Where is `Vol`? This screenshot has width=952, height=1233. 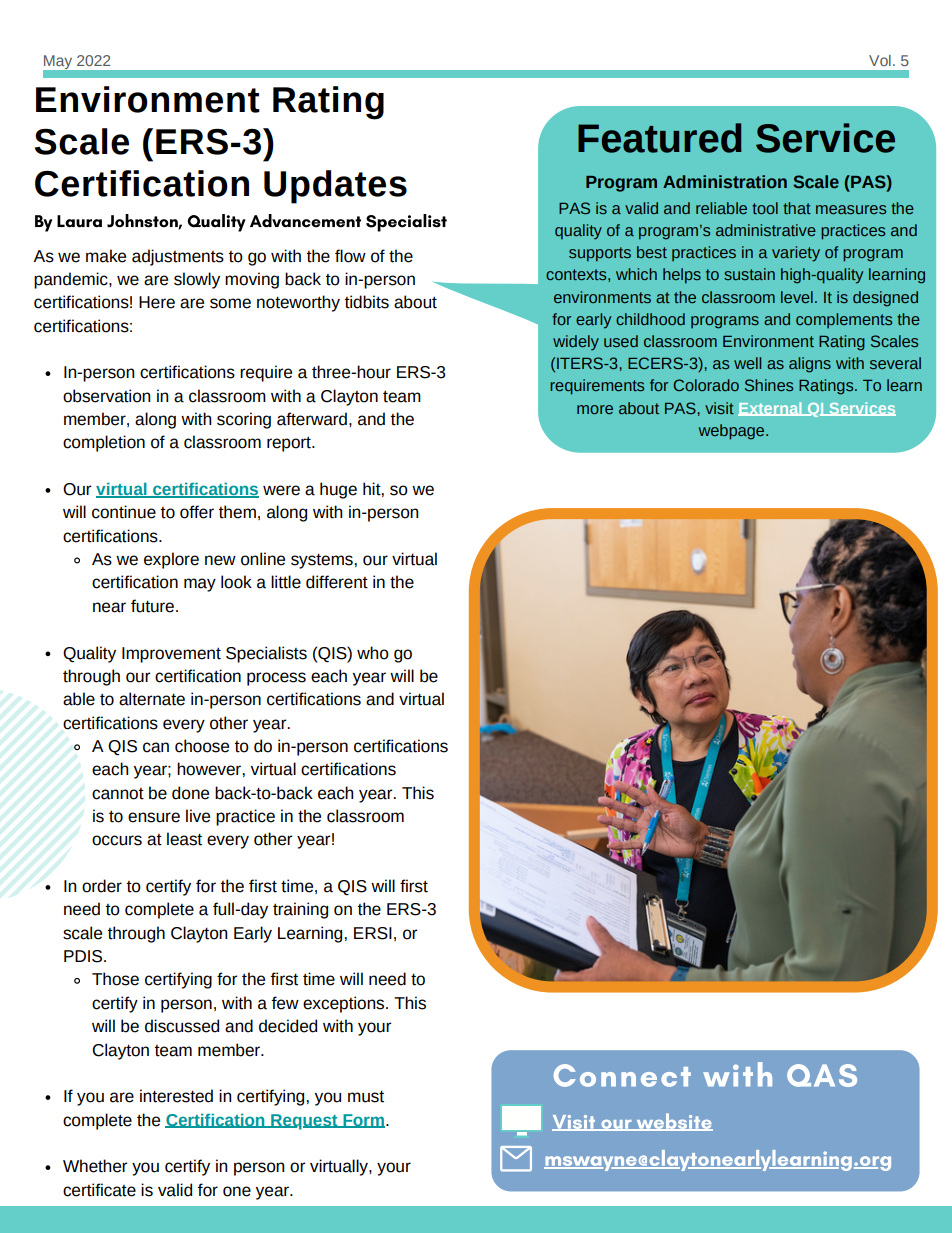
Vol is located at coordinates (880, 60).
